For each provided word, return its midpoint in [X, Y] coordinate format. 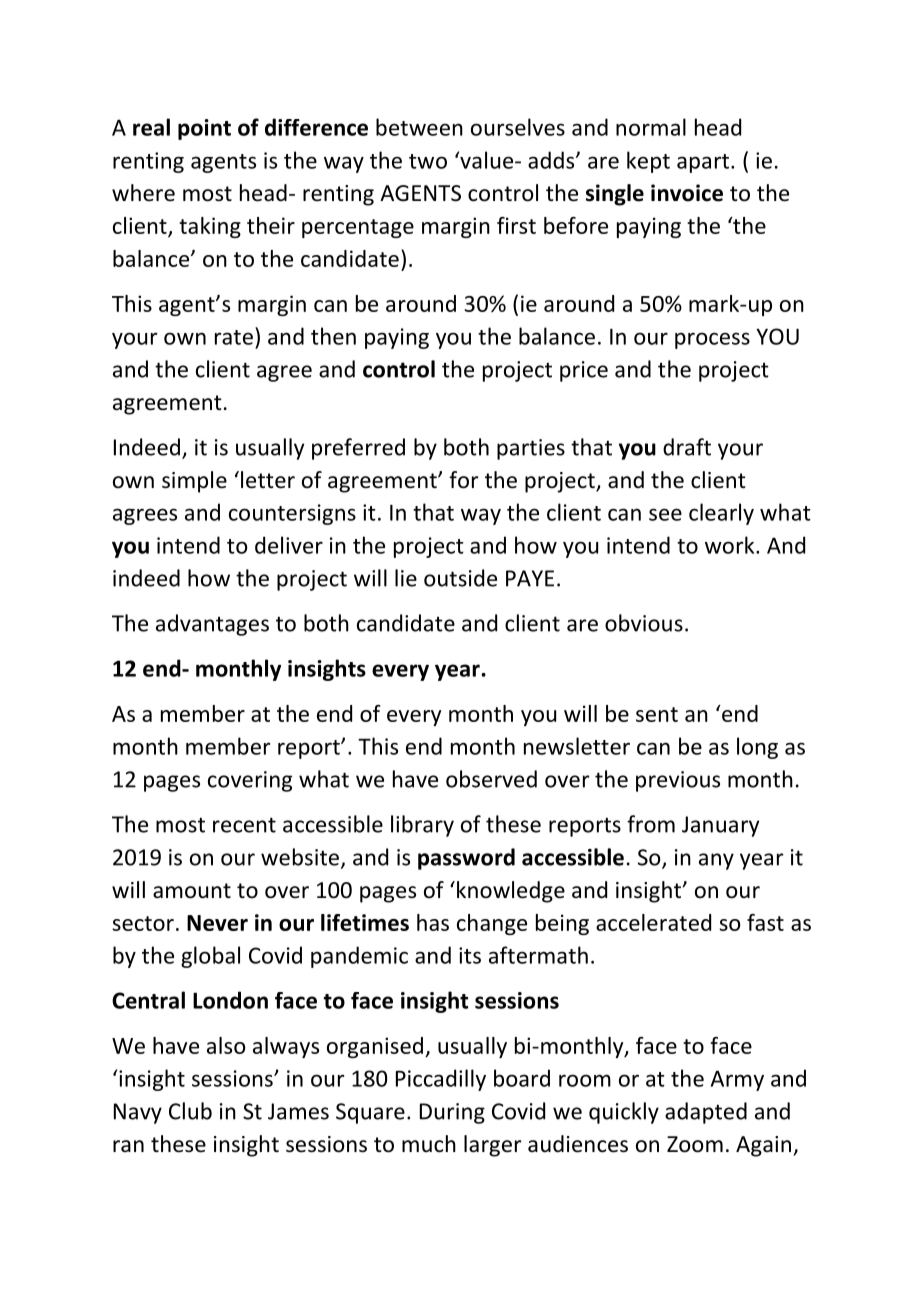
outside [460, 578]
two [428, 161]
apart [704, 163]
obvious [644, 623]
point [204, 129]
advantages [212, 625]
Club [190, 1111]
